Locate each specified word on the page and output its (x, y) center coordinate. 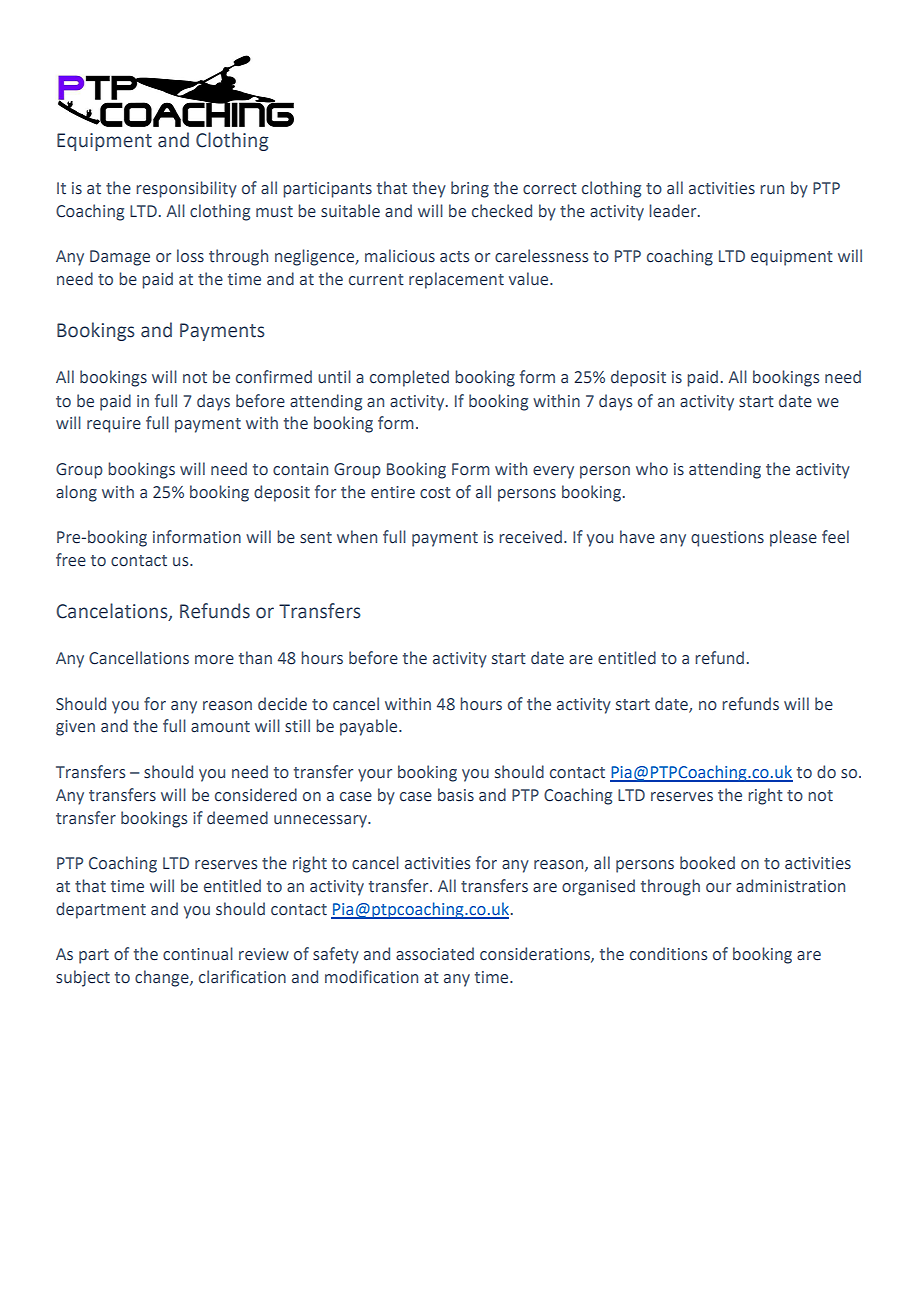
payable (370, 727)
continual (198, 954)
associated (435, 954)
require (114, 425)
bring (470, 189)
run (772, 189)
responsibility (186, 189)
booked (707, 863)
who (652, 469)
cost (435, 493)
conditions (668, 954)
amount (220, 727)
